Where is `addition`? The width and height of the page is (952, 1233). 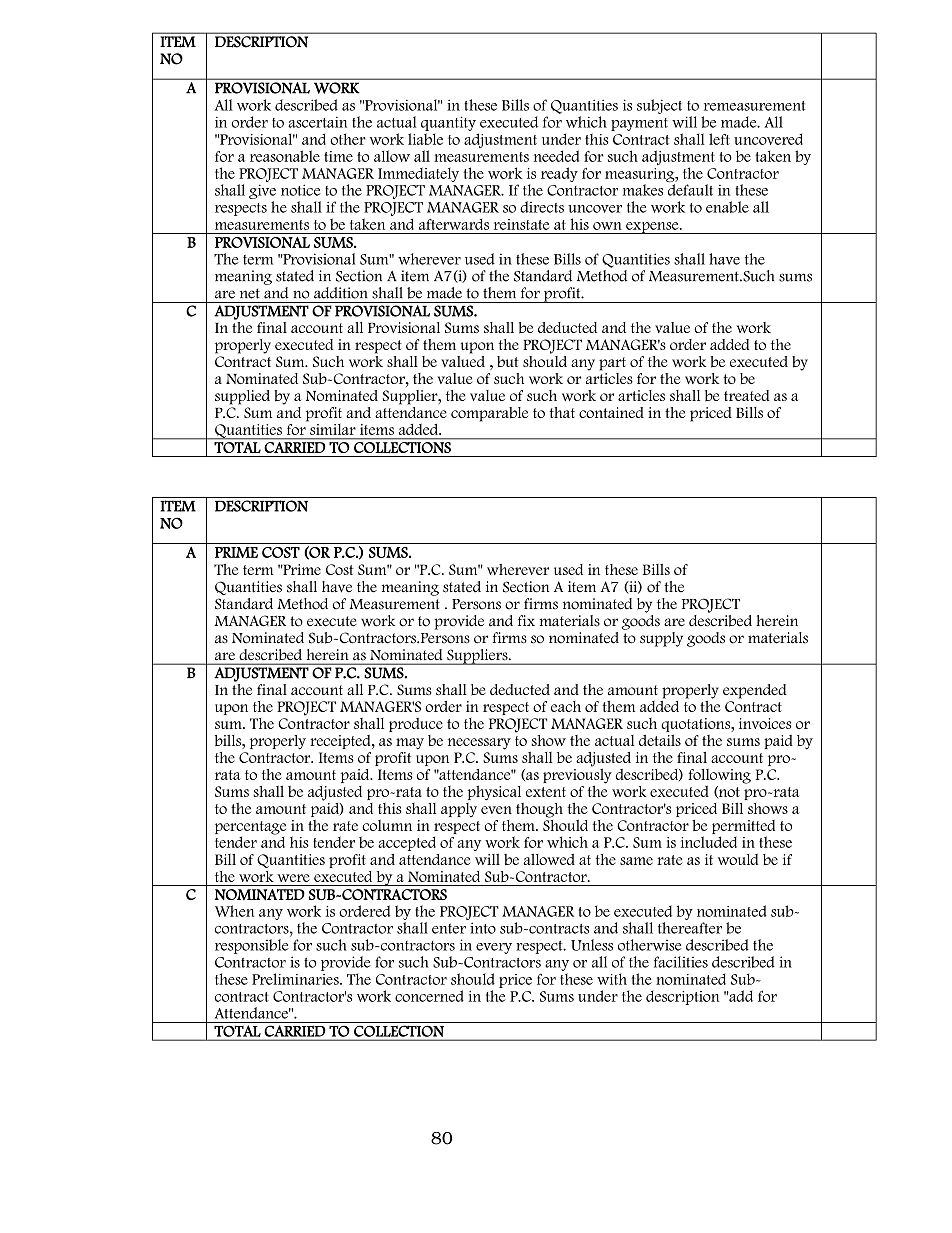 addition is located at coordinates (341, 293).
